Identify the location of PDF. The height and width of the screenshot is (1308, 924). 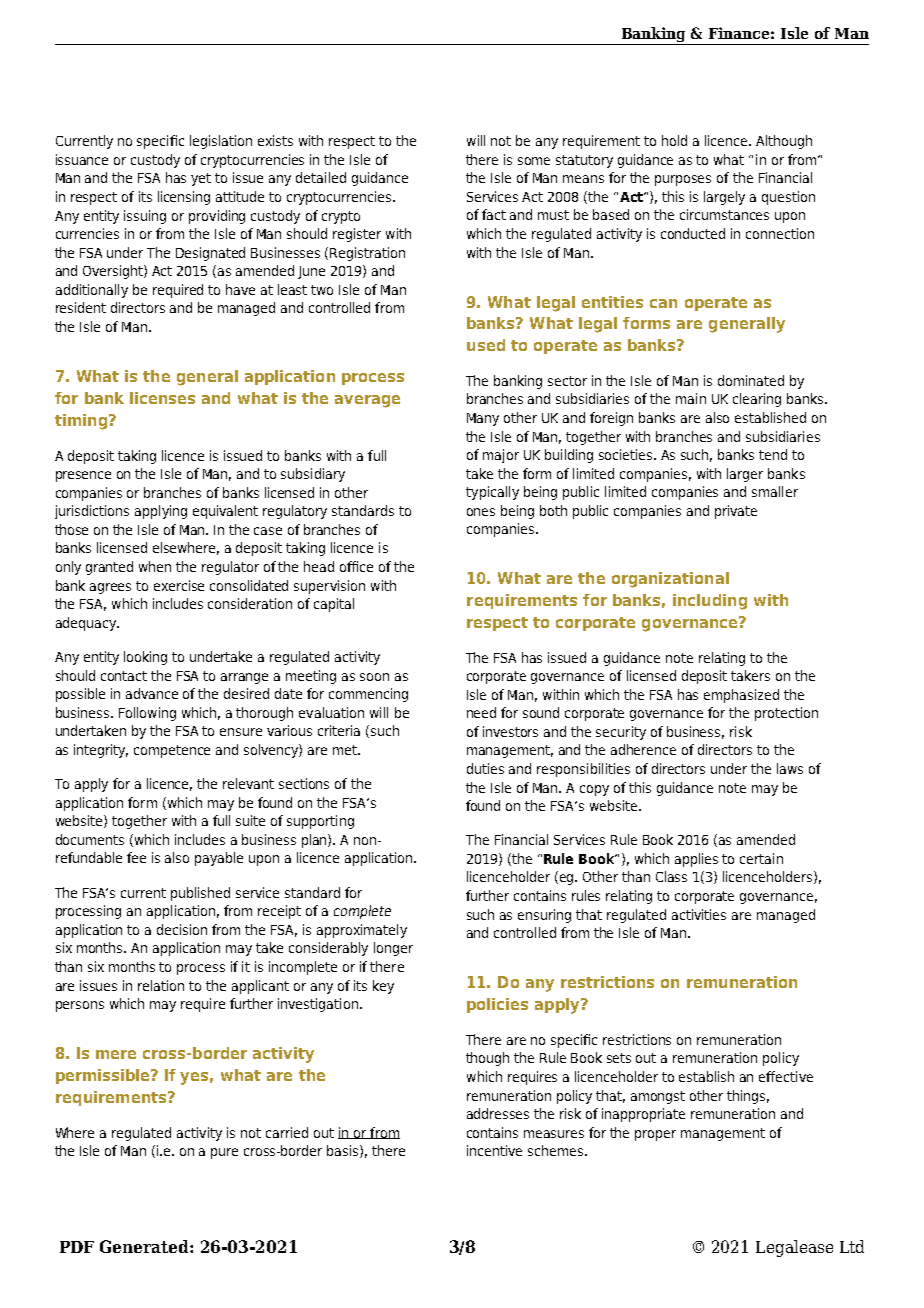
(77, 1247).
